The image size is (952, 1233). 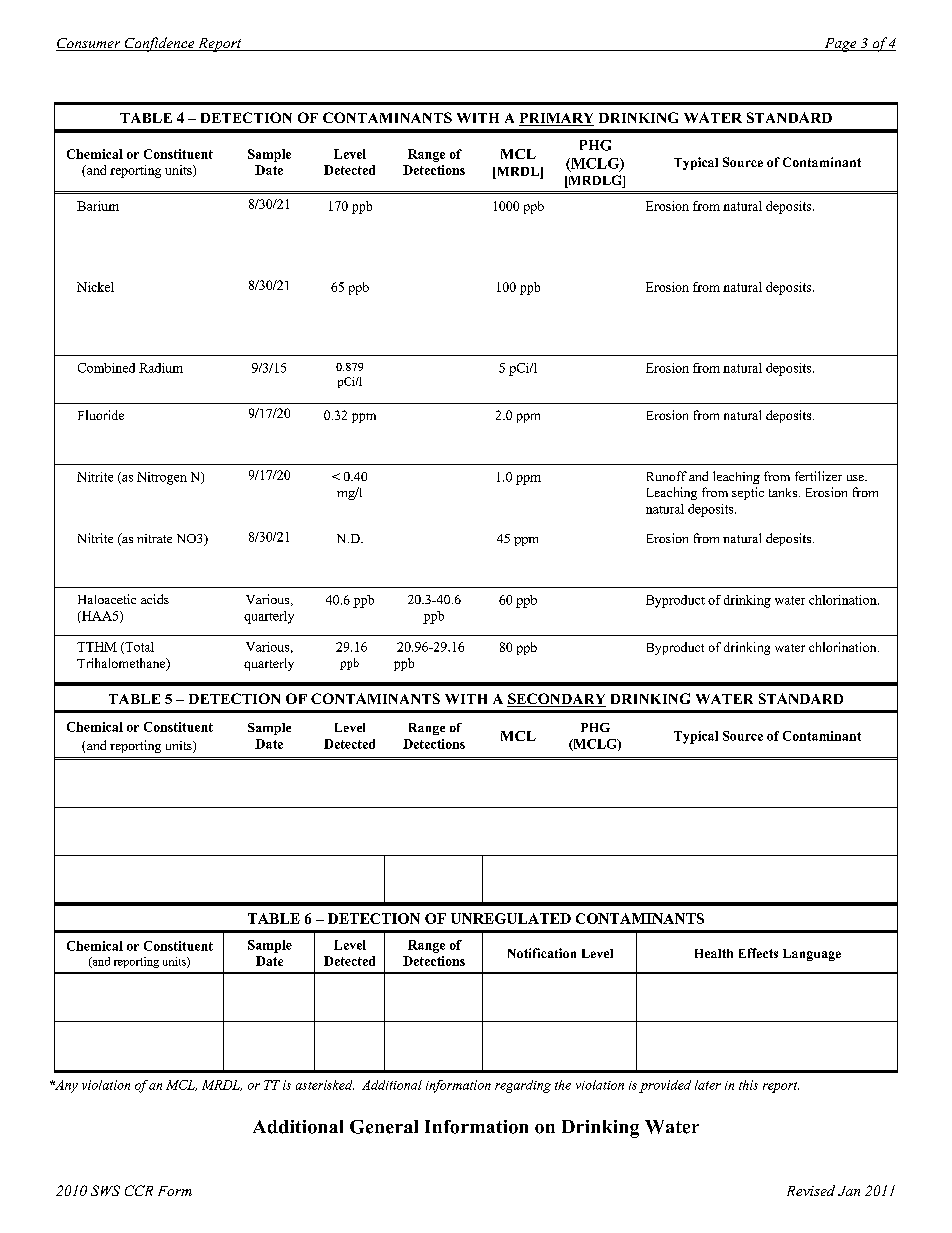 I want to click on Health, so click(x=714, y=953).
